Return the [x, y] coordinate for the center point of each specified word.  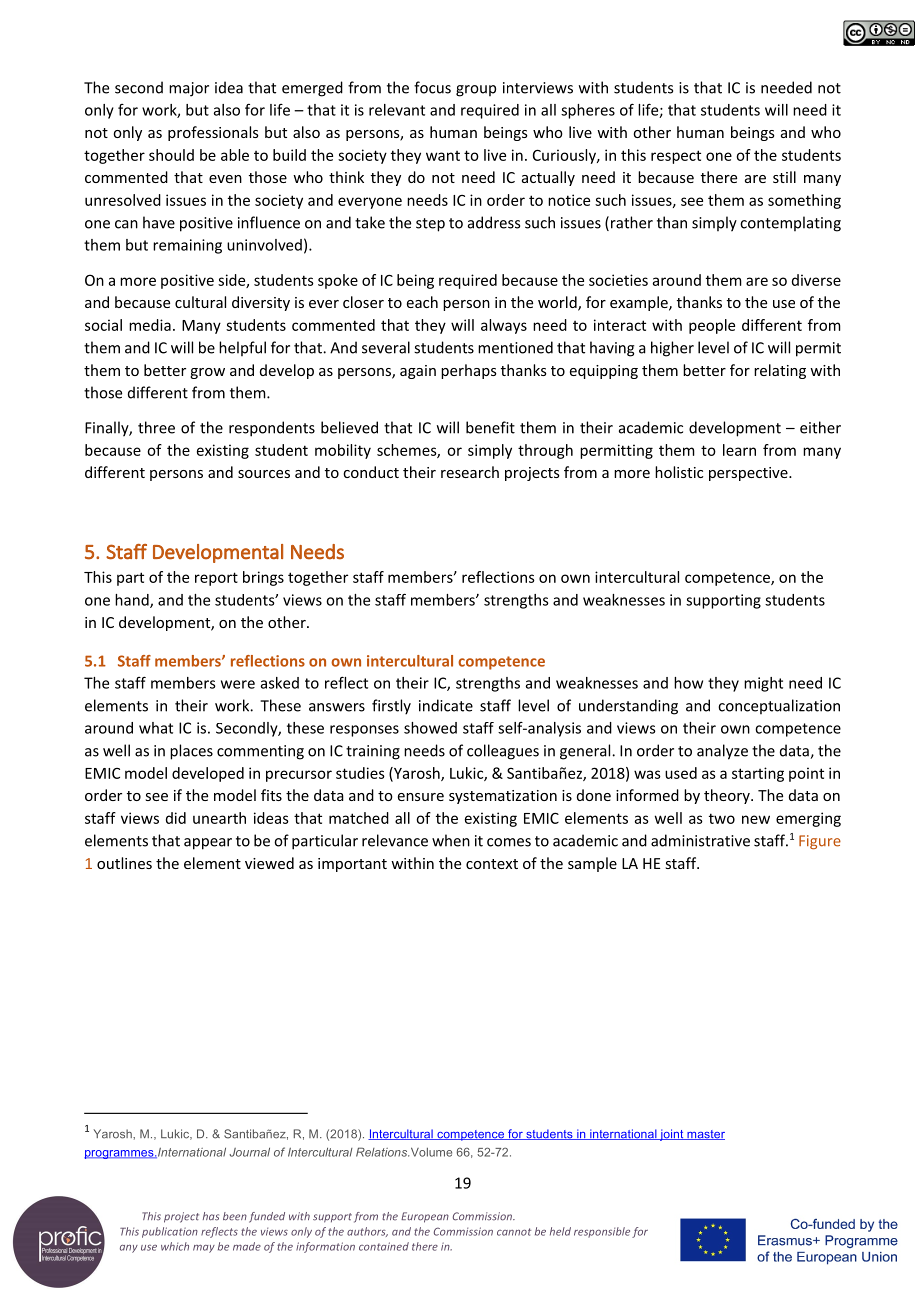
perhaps [469, 371]
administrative [700, 840]
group [476, 91]
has [211, 1216]
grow [207, 373]
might [763, 684]
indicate [446, 705]
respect [676, 157]
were [238, 684]
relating [780, 371]
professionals [213, 133]
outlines [124, 863]
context [492, 864]
